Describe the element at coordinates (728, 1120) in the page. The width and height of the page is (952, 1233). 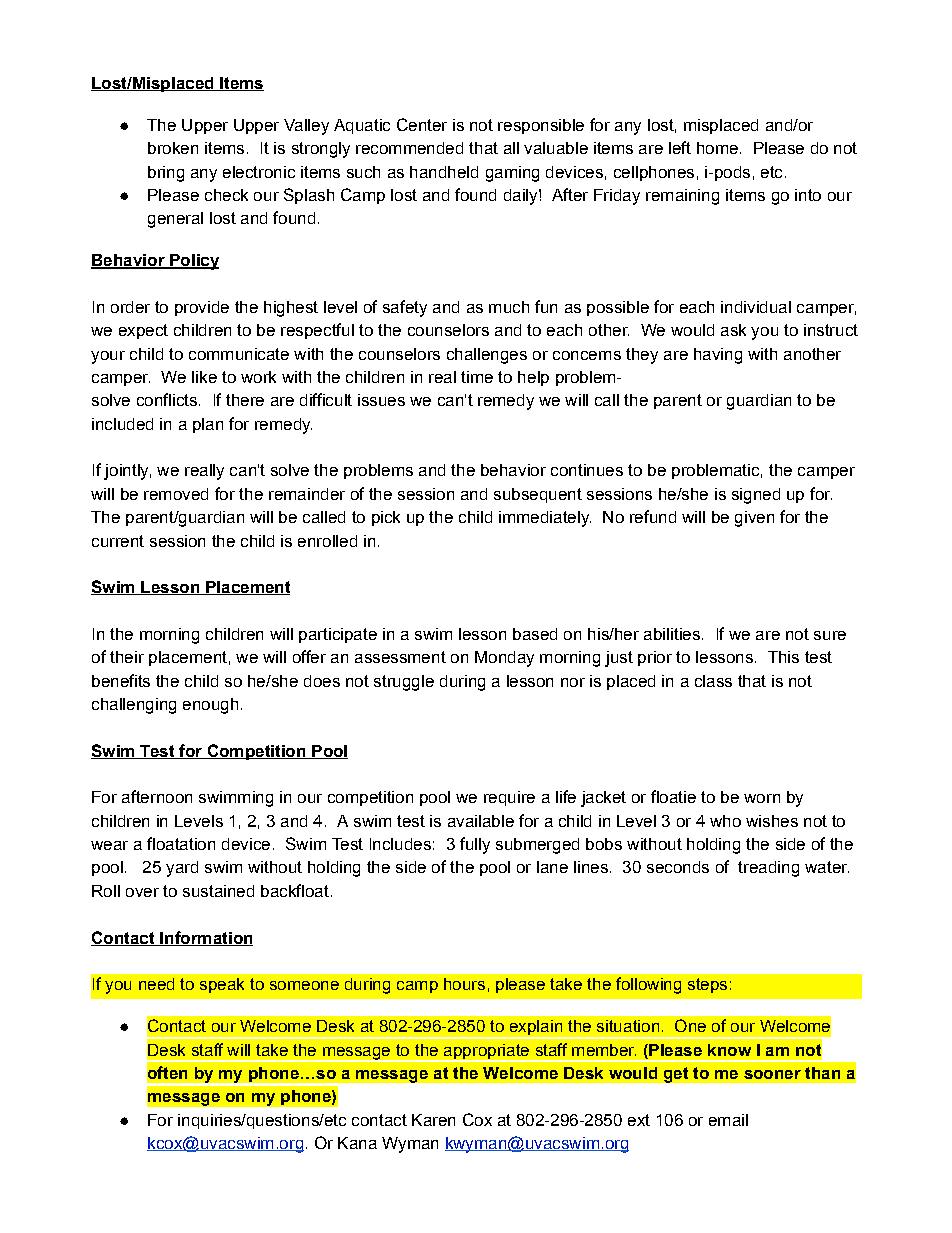
I see `email` at that location.
